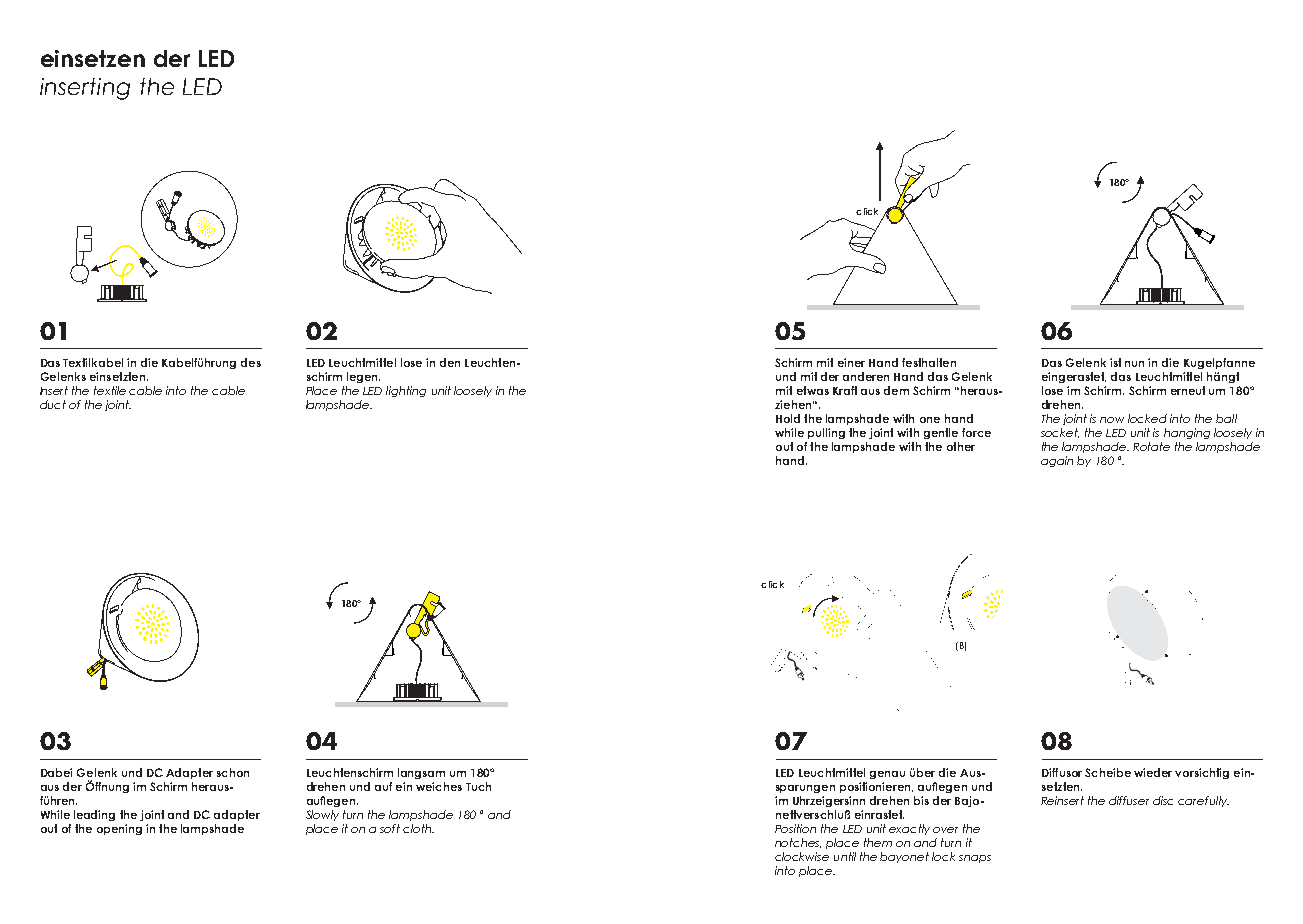 The width and height of the screenshot is (1303, 924). I want to click on schon, so click(233, 772).
